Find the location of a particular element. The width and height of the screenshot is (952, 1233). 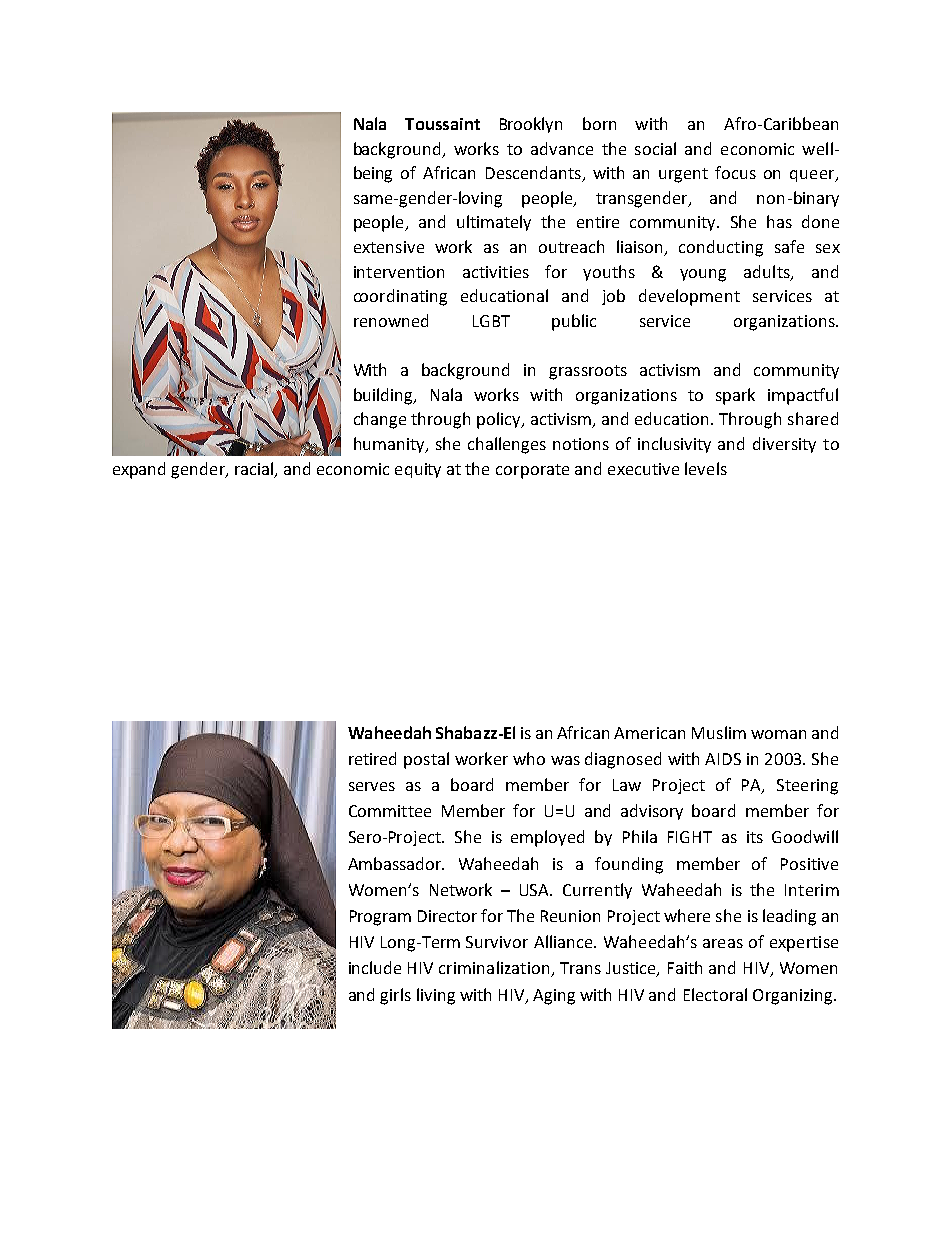

Toussaint is located at coordinates (442, 124).
